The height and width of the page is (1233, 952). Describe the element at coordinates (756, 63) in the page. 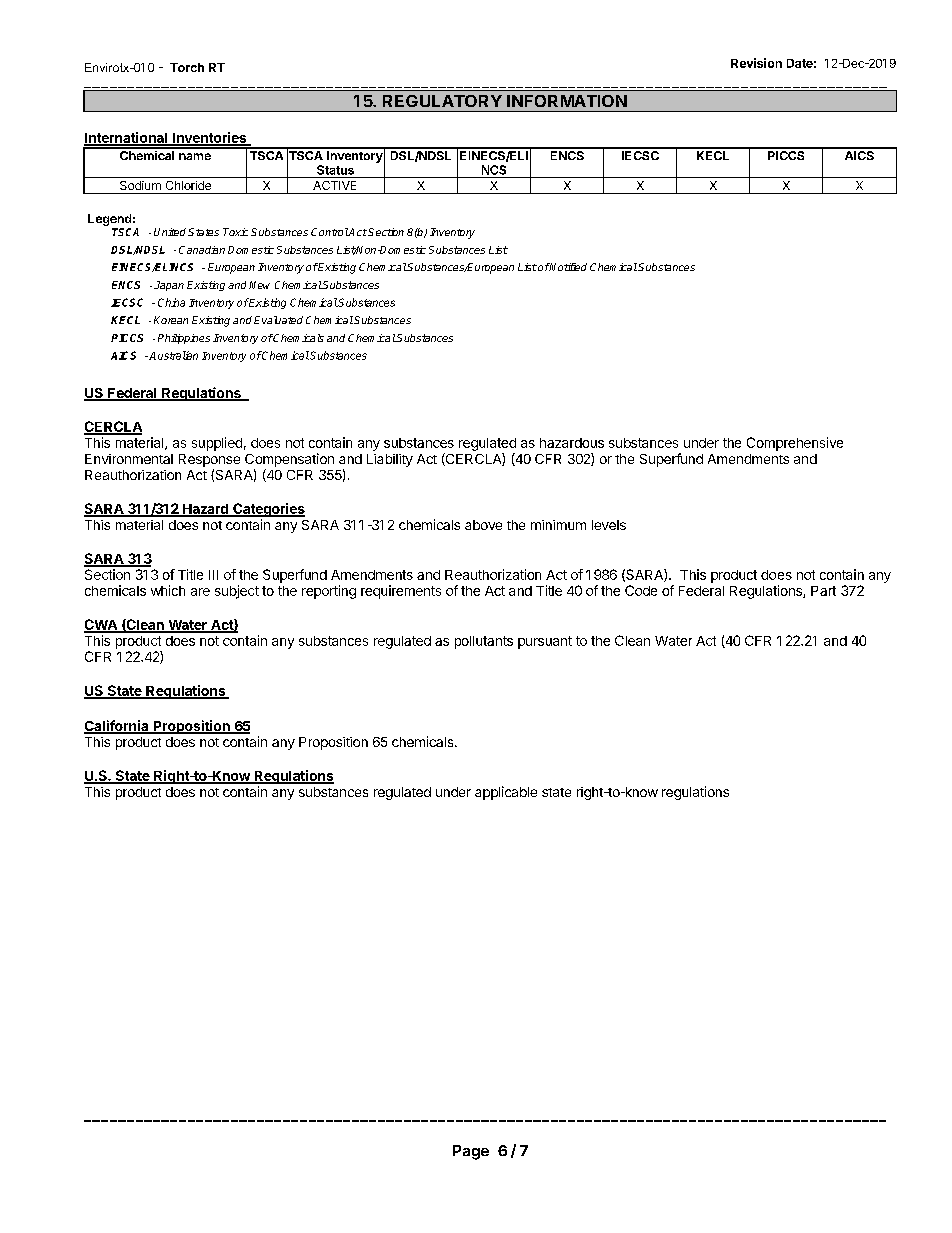

I see `Revision` at that location.
